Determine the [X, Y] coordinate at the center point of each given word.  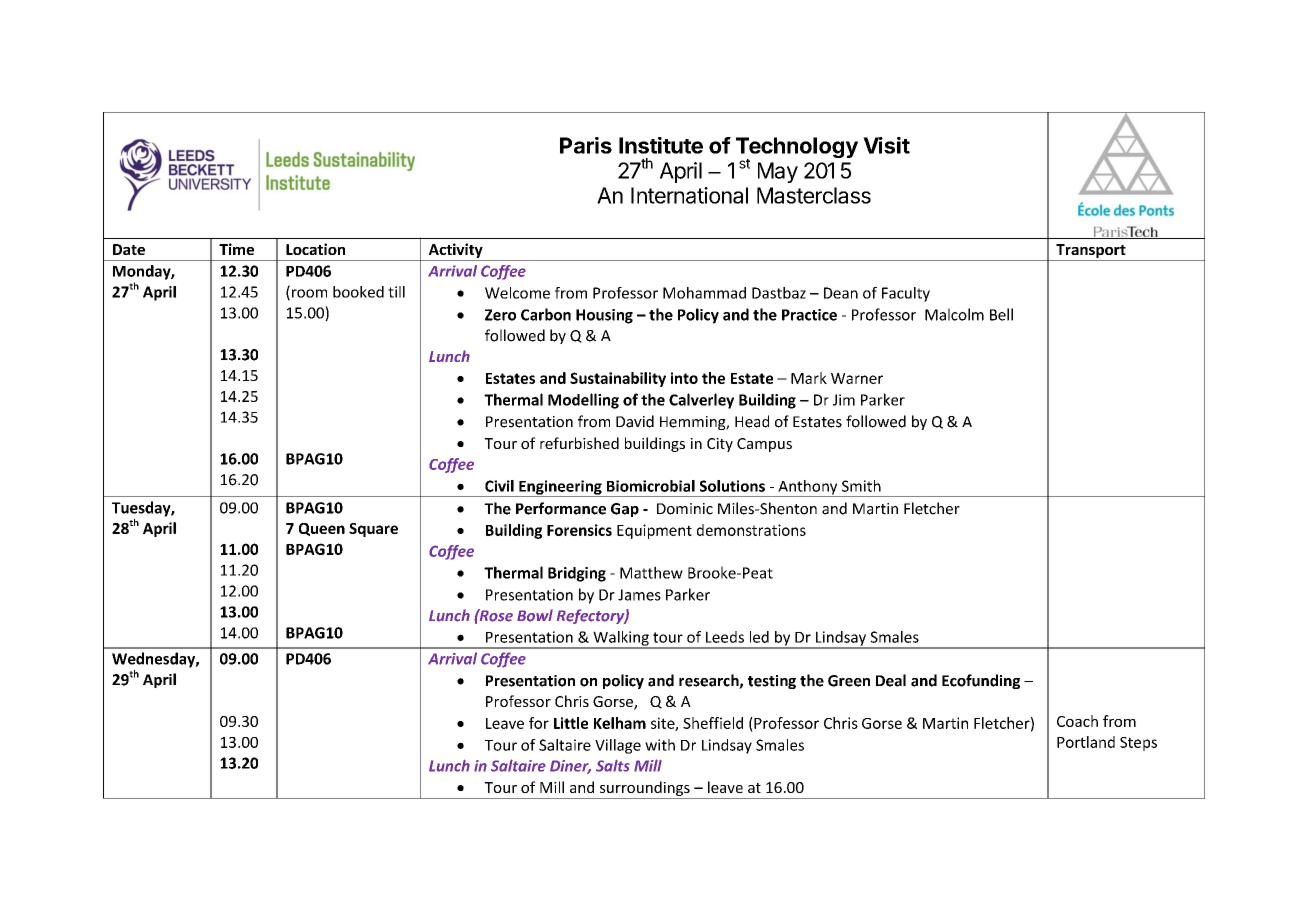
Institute [661, 145]
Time [236, 249]
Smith [861, 486]
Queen [322, 529]
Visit [886, 145]
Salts [613, 766]
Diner [570, 767]
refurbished [579, 443]
